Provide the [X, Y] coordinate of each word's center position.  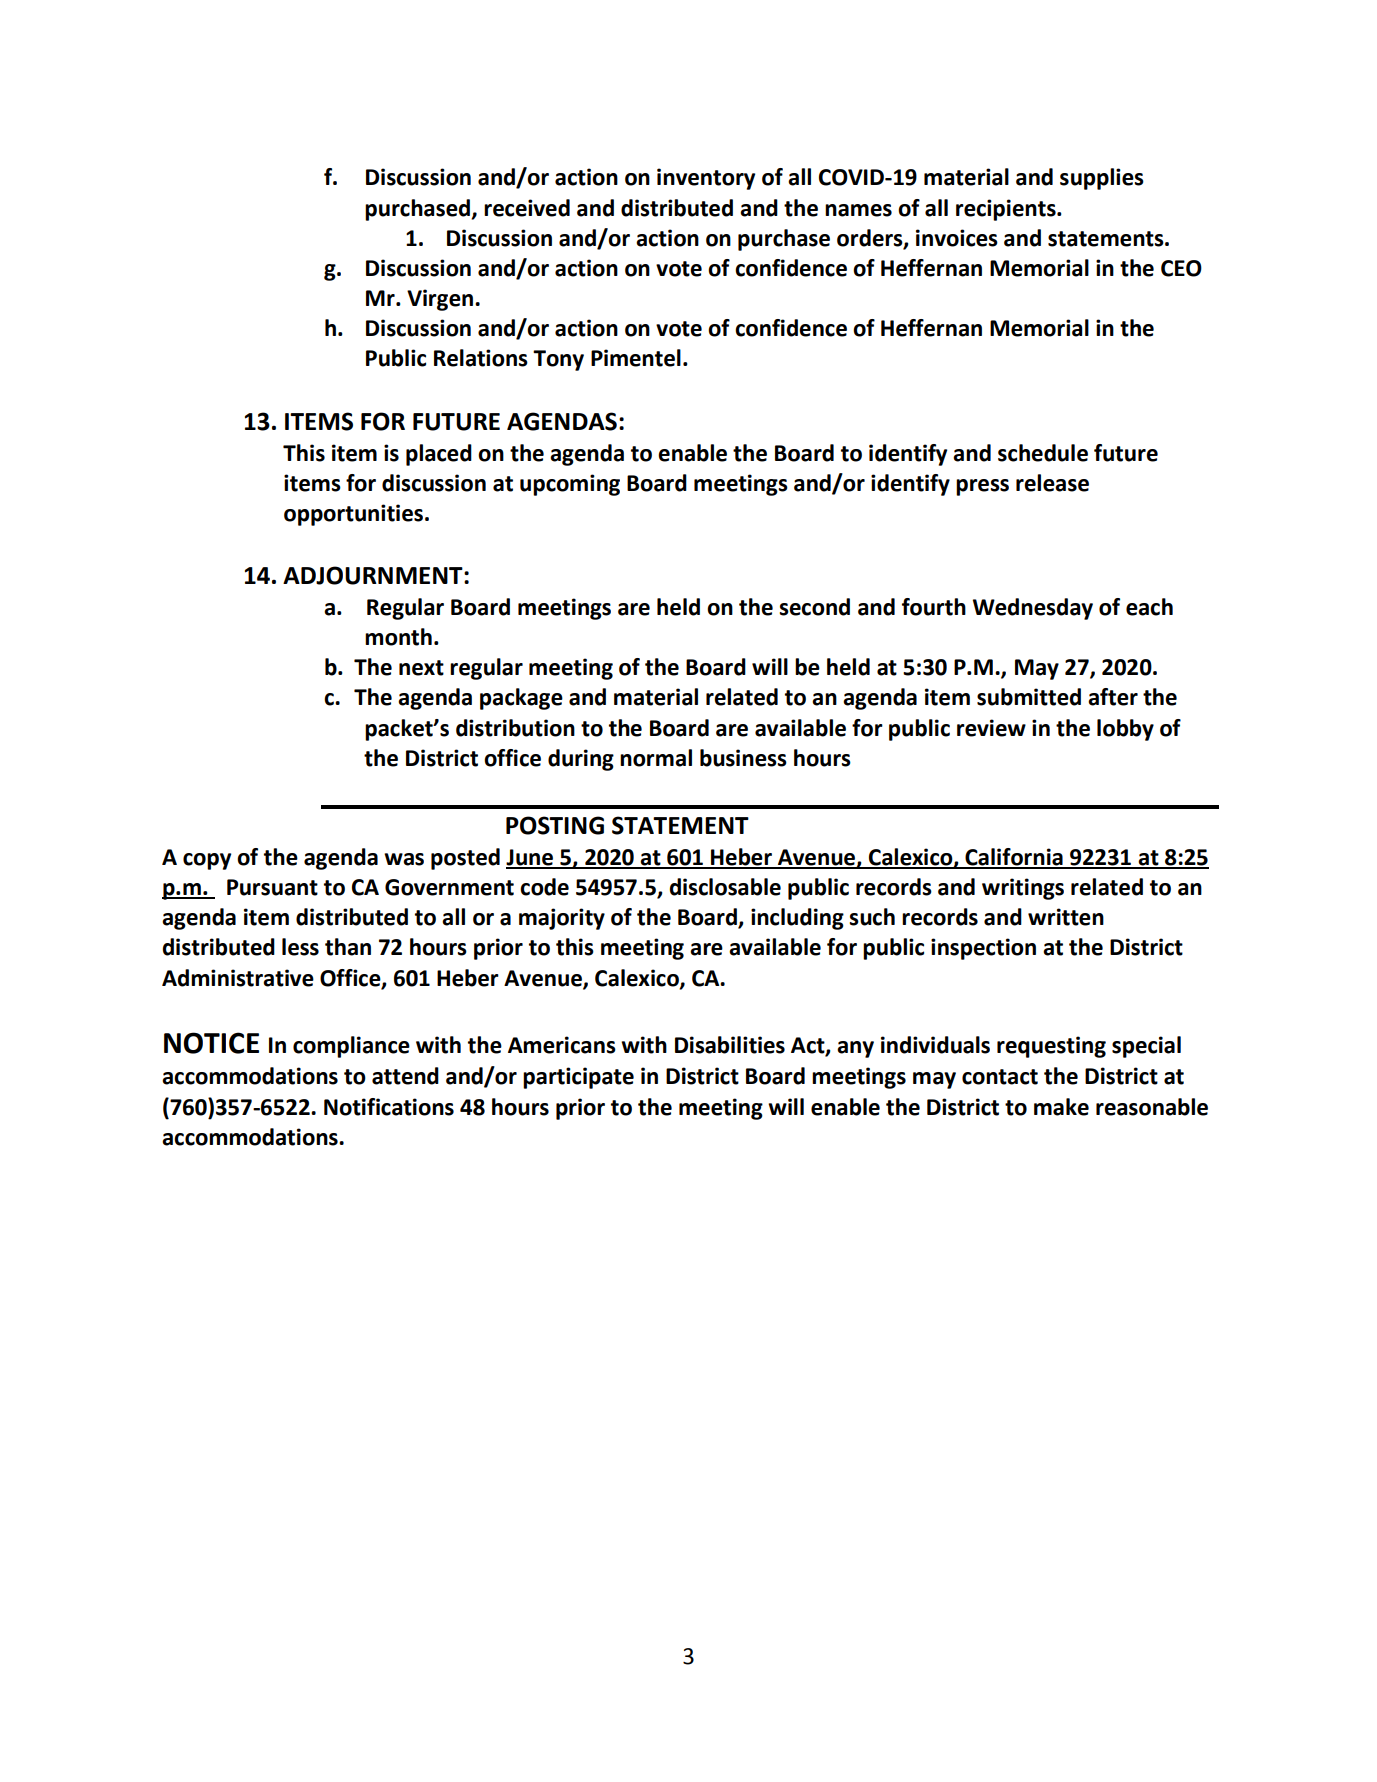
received [527, 208]
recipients [1007, 210]
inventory [706, 179]
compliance [351, 1047]
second [814, 607]
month [398, 637]
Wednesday [1033, 609]
